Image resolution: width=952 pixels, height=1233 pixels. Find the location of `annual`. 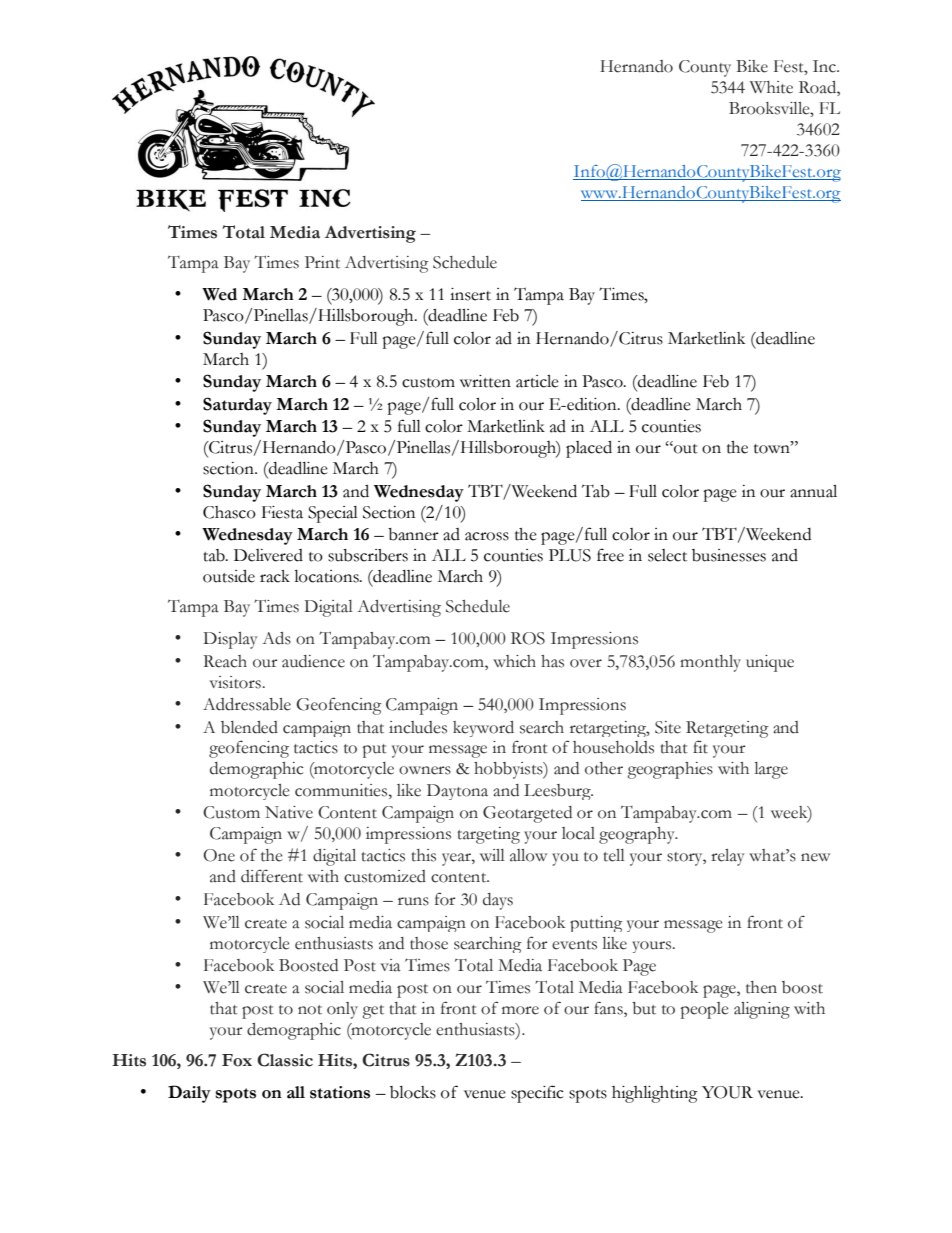

annual is located at coordinates (813, 491).
